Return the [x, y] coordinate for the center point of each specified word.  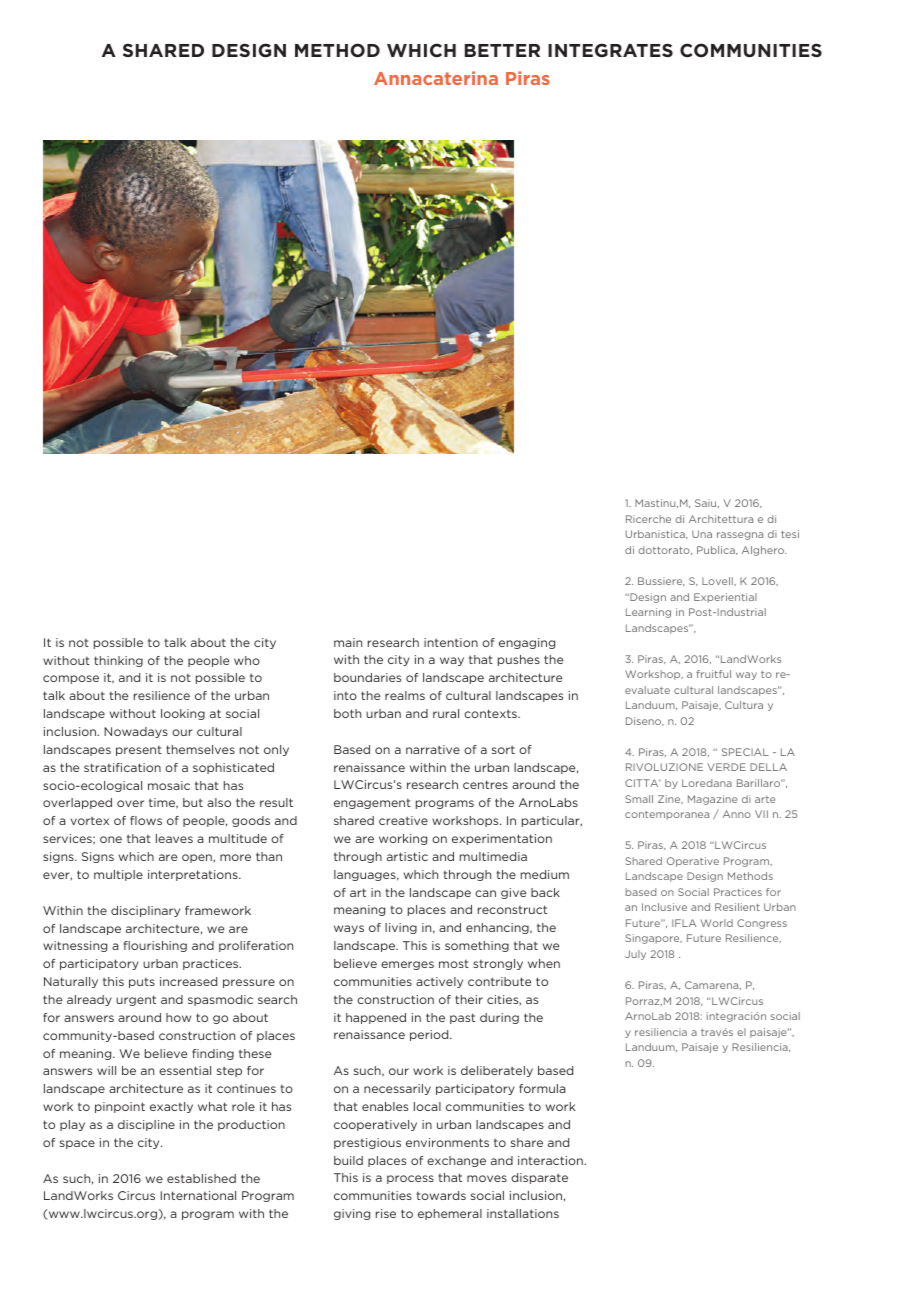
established [201, 1178]
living [401, 928]
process [410, 1179]
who [247, 660]
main [348, 642]
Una [702, 534]
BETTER [502, 50]
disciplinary [145, 911]
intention [451, 642]
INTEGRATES [610, 50]
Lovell [718, 581]
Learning [648, 613]
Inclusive [664, 907]
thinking [118, 661]
